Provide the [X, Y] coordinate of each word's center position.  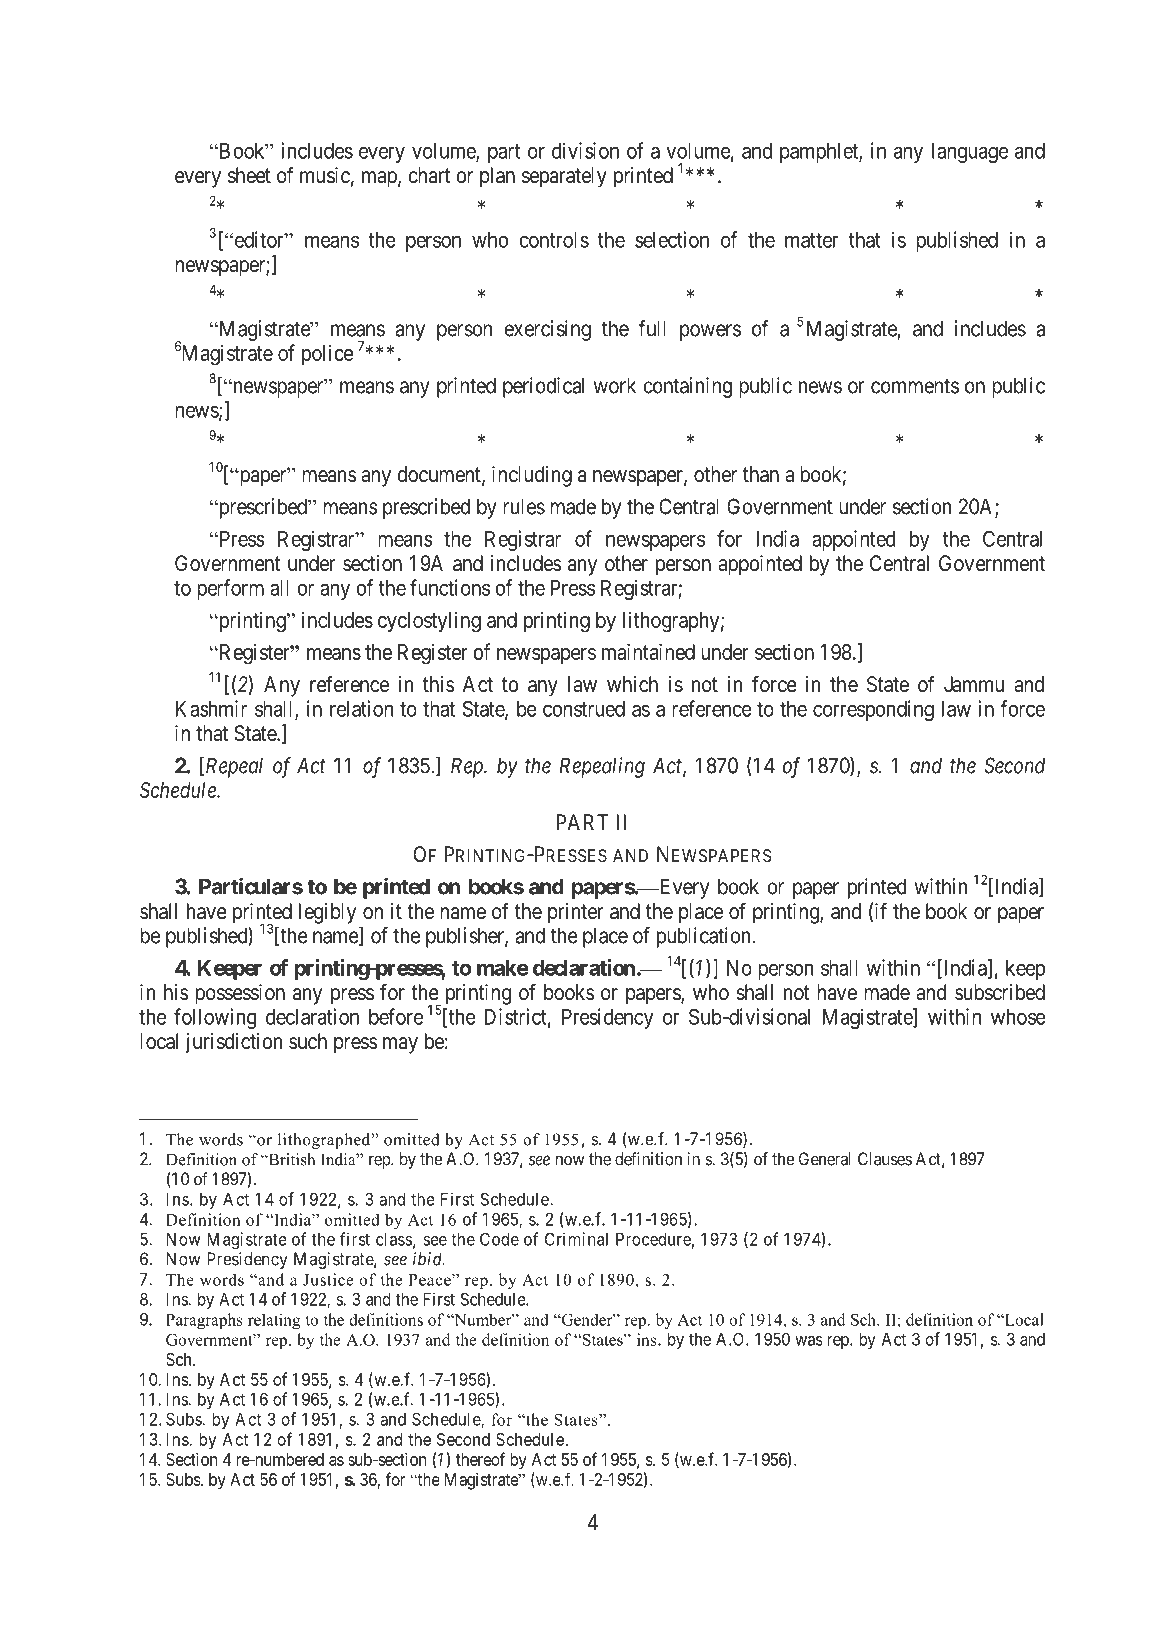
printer [575, 913]
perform [230, 589]
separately [564, 177]
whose [1018, 1017]
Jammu [974, 684]
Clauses [885, 1159]
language [970, 153]
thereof [480, 1459]
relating [274, 1321]
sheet [249, 175]
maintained [648, 652]
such [308, 1041]
